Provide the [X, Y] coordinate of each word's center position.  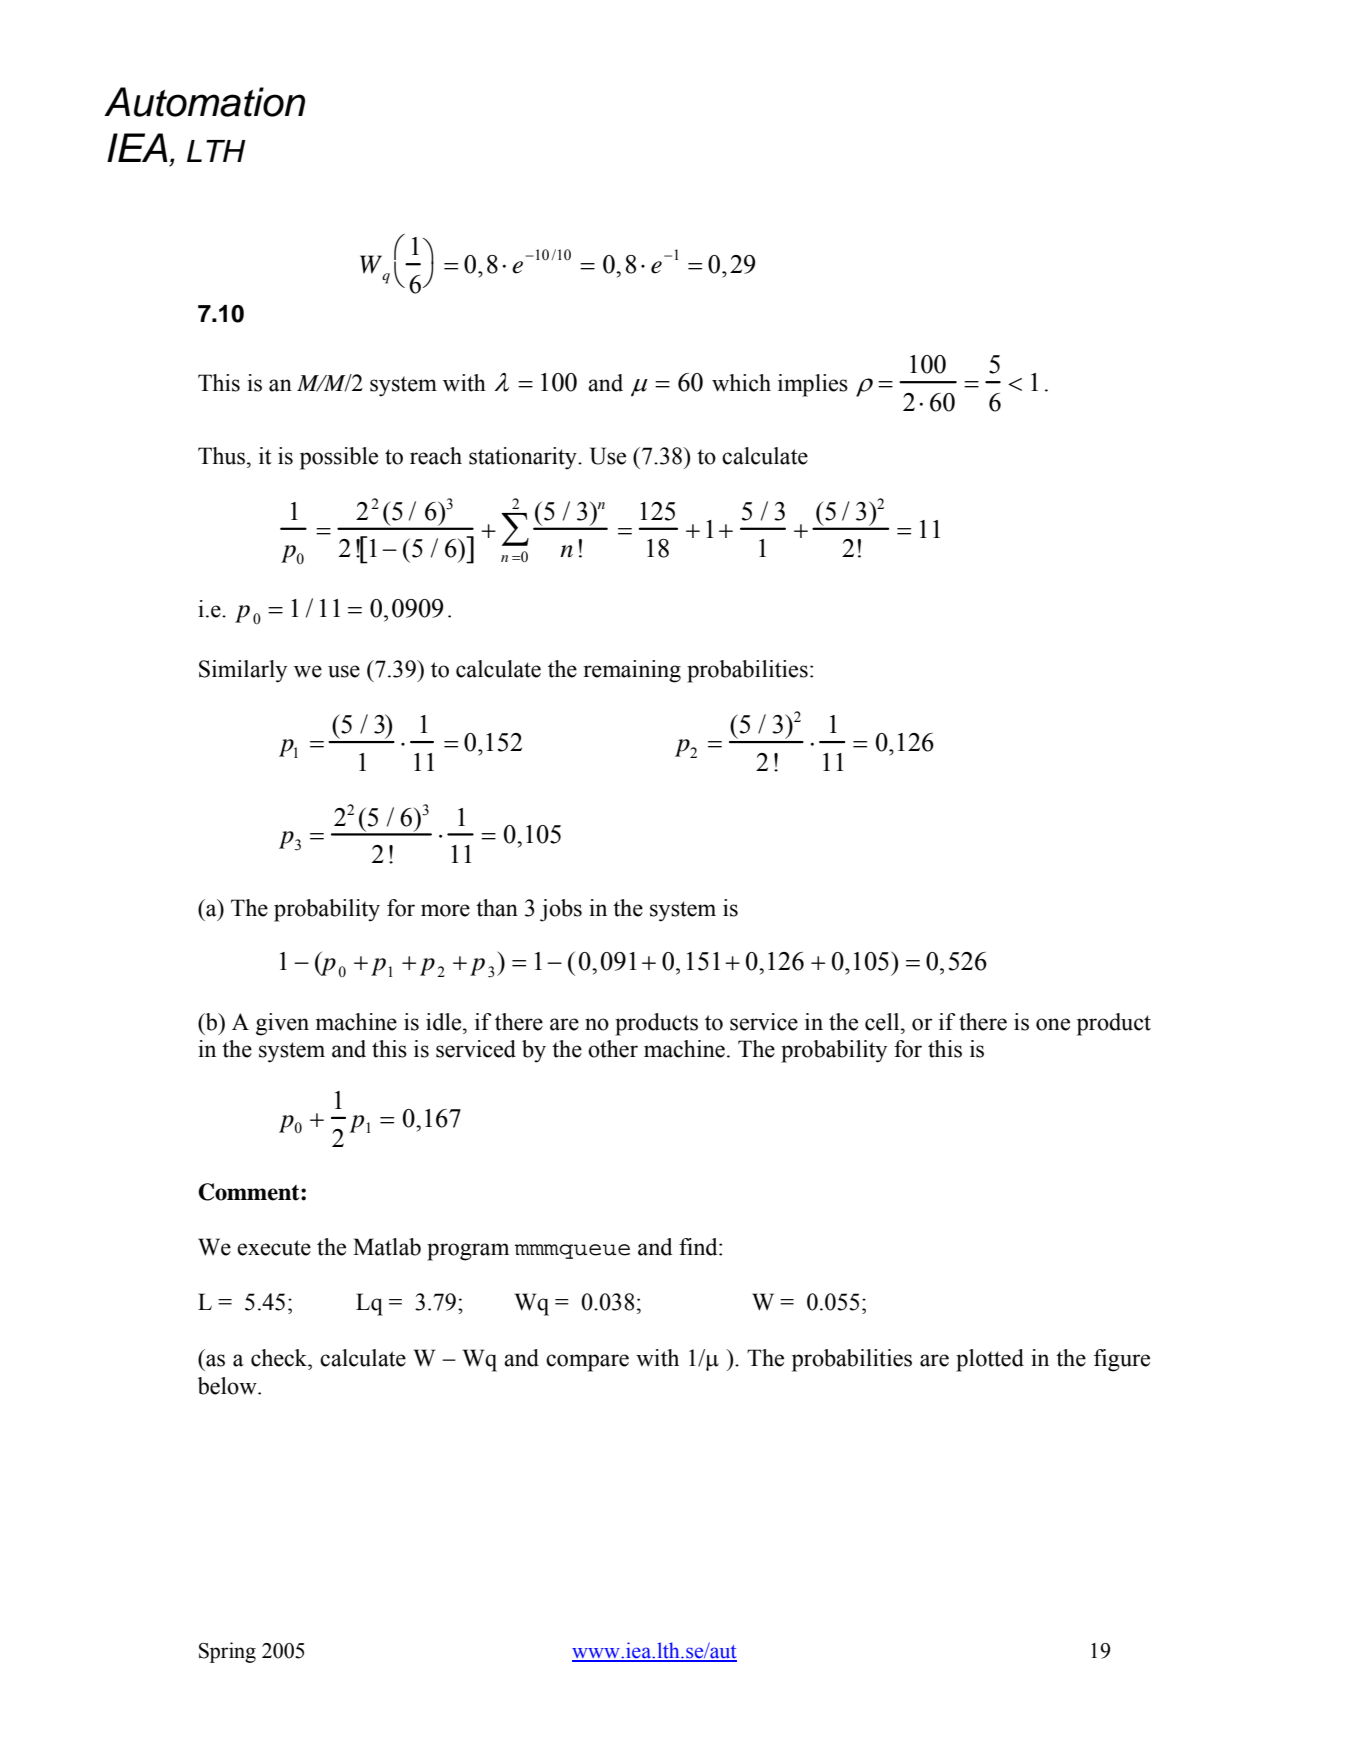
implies [813, 385]
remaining [632, 671]
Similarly [243, 671]
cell [883, 1022]
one [1053, 1024]
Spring [227, 1652]
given [282, 1024]
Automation [204, 102]
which [741, 383]
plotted [990, 1360]
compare [587, 1363]
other [613, 1049]
